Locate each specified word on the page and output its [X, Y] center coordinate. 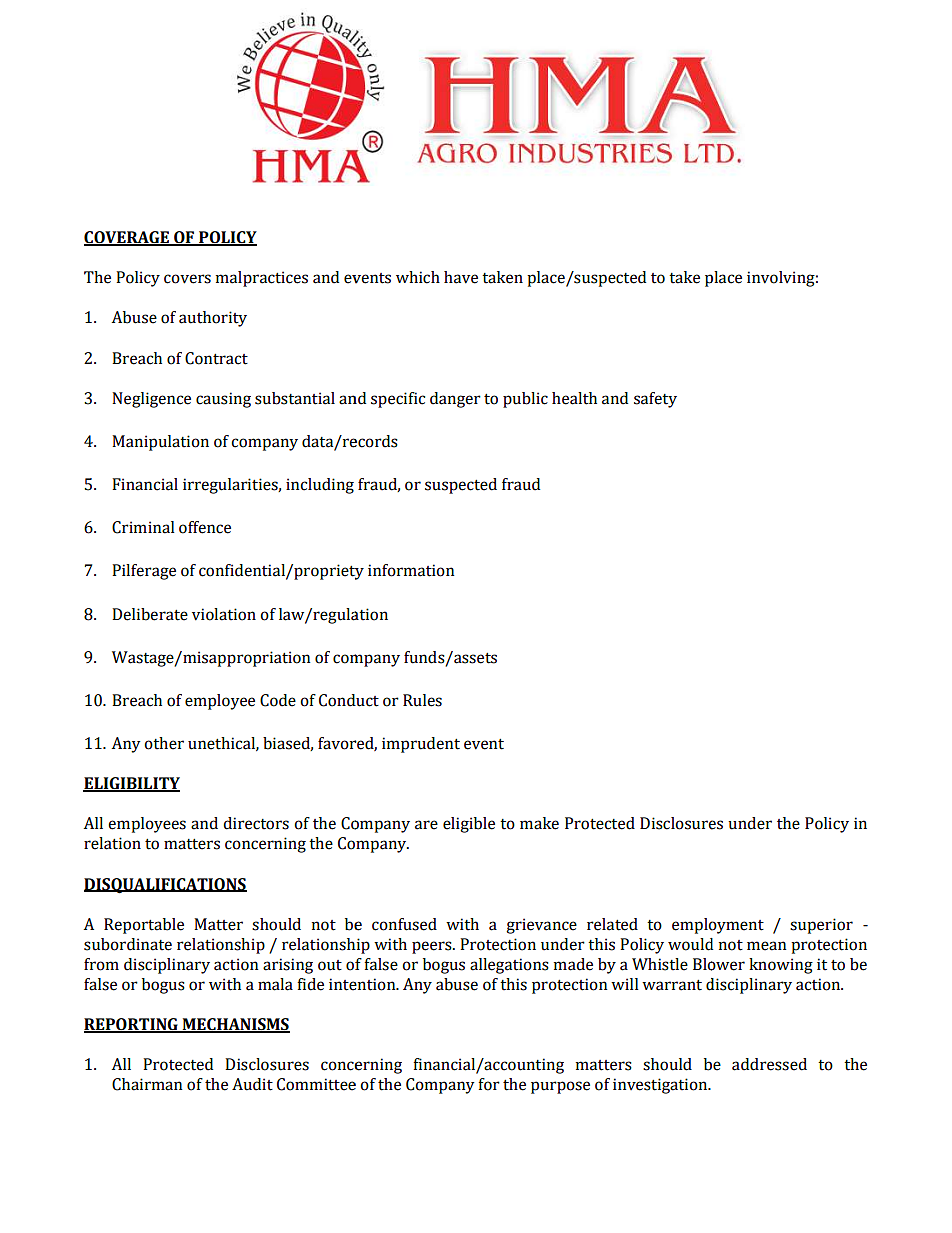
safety [655, 400]
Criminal [143, 527]
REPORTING [132, 1025]
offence [205, 527]
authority [213, 319]
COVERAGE [127, 238]
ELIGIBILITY [131, 784]
